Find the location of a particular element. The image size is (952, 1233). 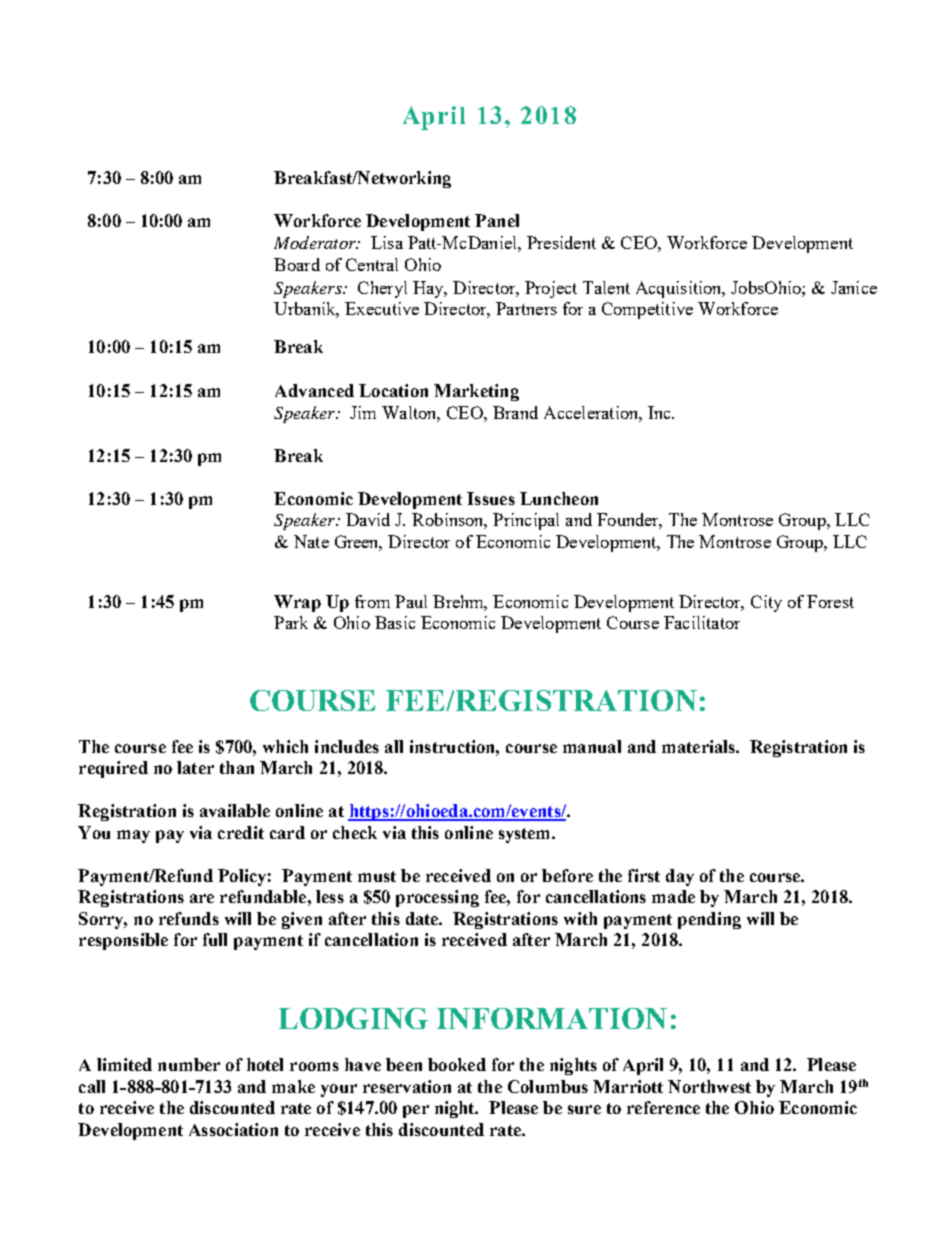

Panel is located at coordinates (497, 220).
